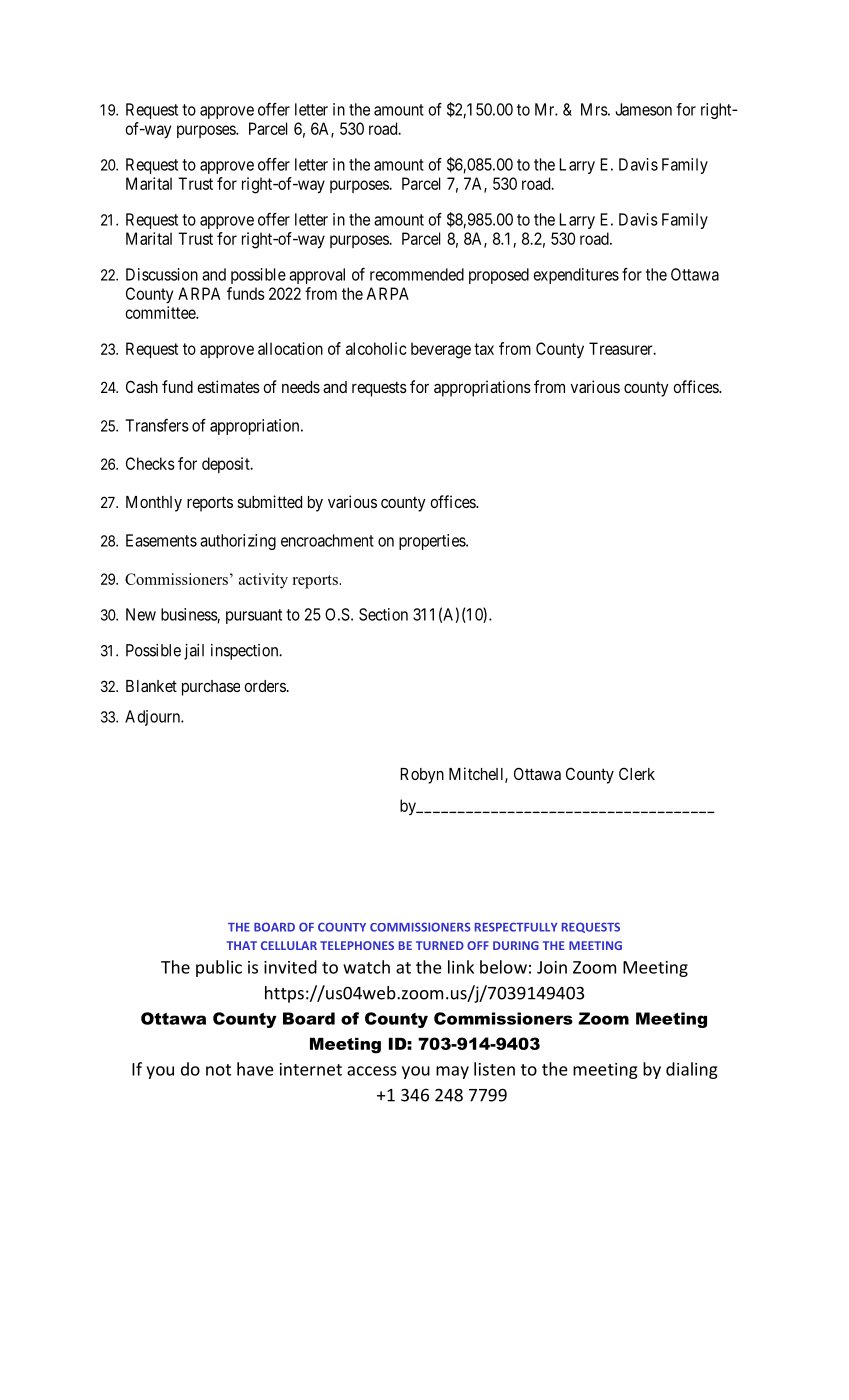 This screenshot has width=849, height=1400. What do you see at coordinates (218, 1070) in the screenshot?
I see `not` at bounding box center [218, 1070].
